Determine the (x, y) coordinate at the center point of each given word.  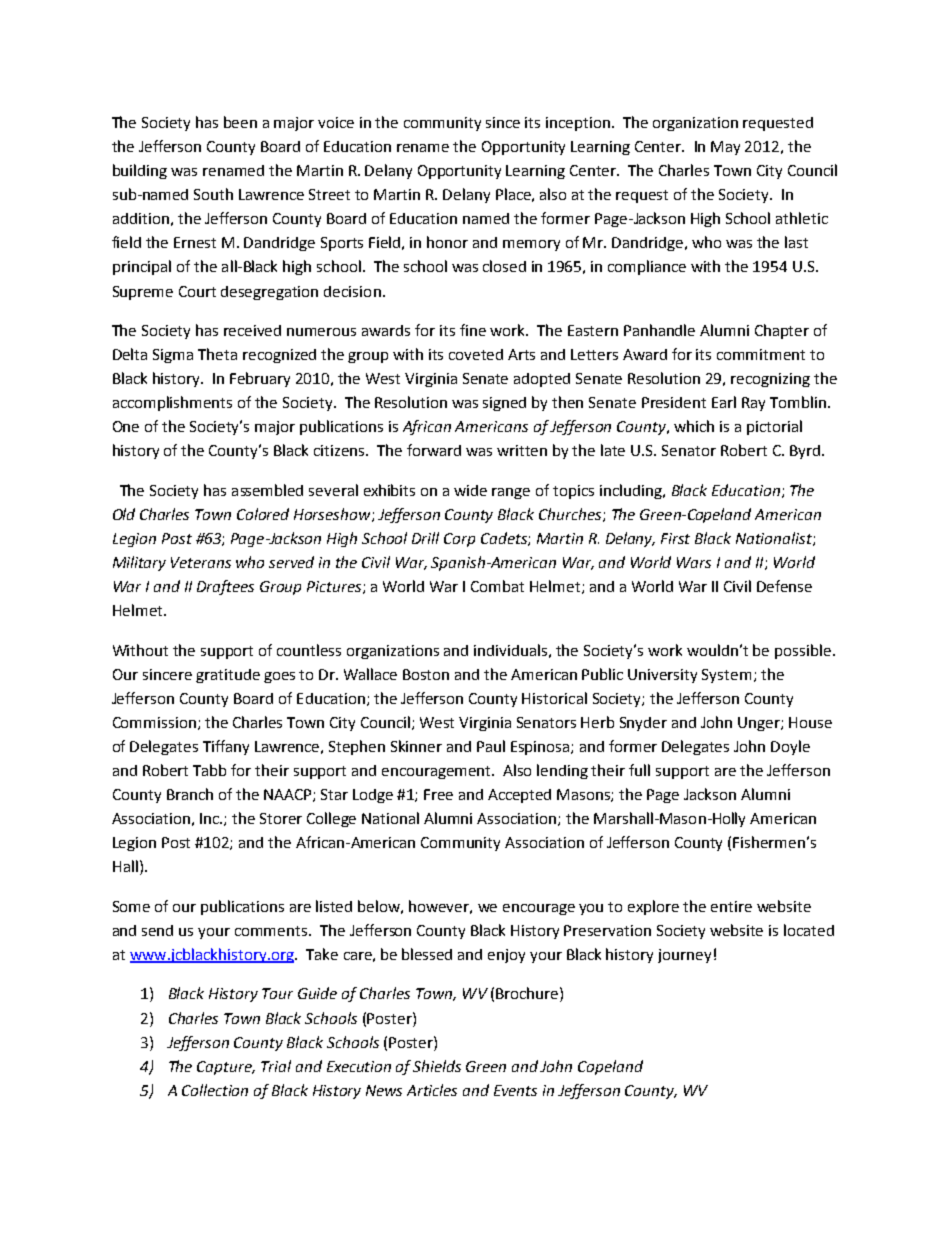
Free (438, 794)
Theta (217, 354)
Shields (437, 1066)
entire (731, 906)
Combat (497, 586)
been (240, 122)
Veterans (201, 562)
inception (578, 124)
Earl (724, 402)
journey (684, 956)
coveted (476, 354)
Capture (226, 1068)
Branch (190, 794)
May (725, 148)
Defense (784, 586)
